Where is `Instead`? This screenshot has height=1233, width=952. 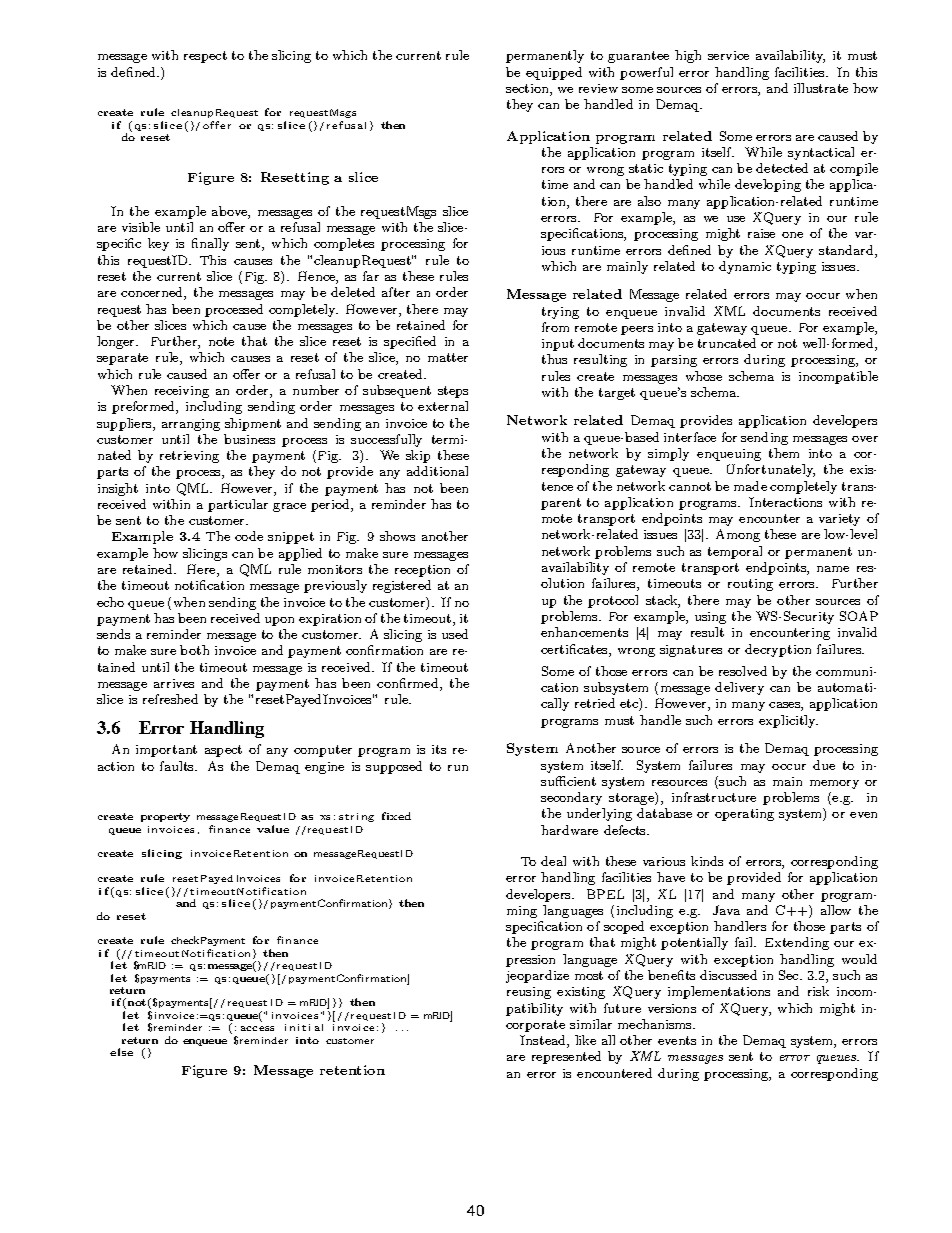
Instead is located at coordinates (544, 1041).
